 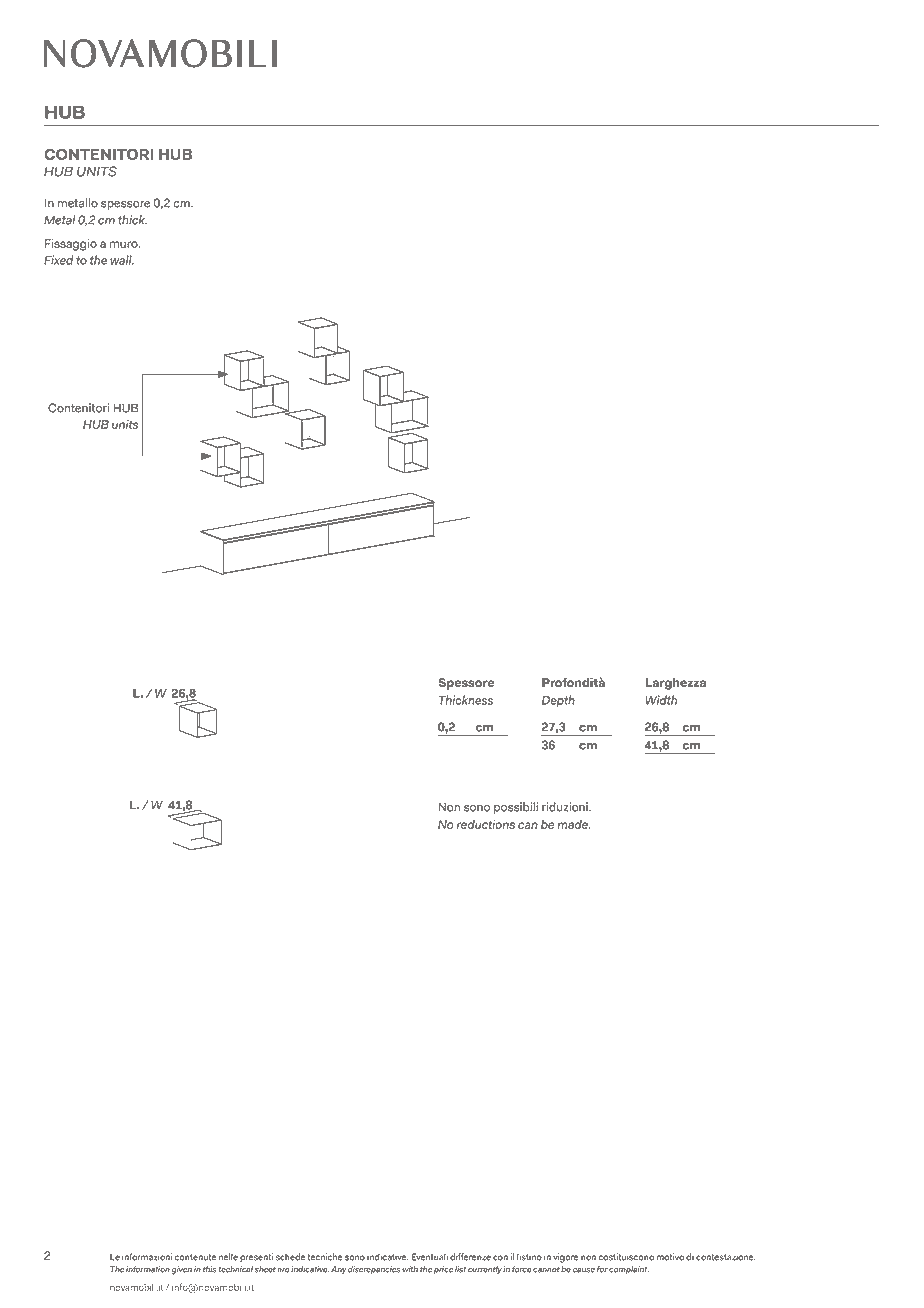 I want to click on complaint, so click(x=629, y=1270).
